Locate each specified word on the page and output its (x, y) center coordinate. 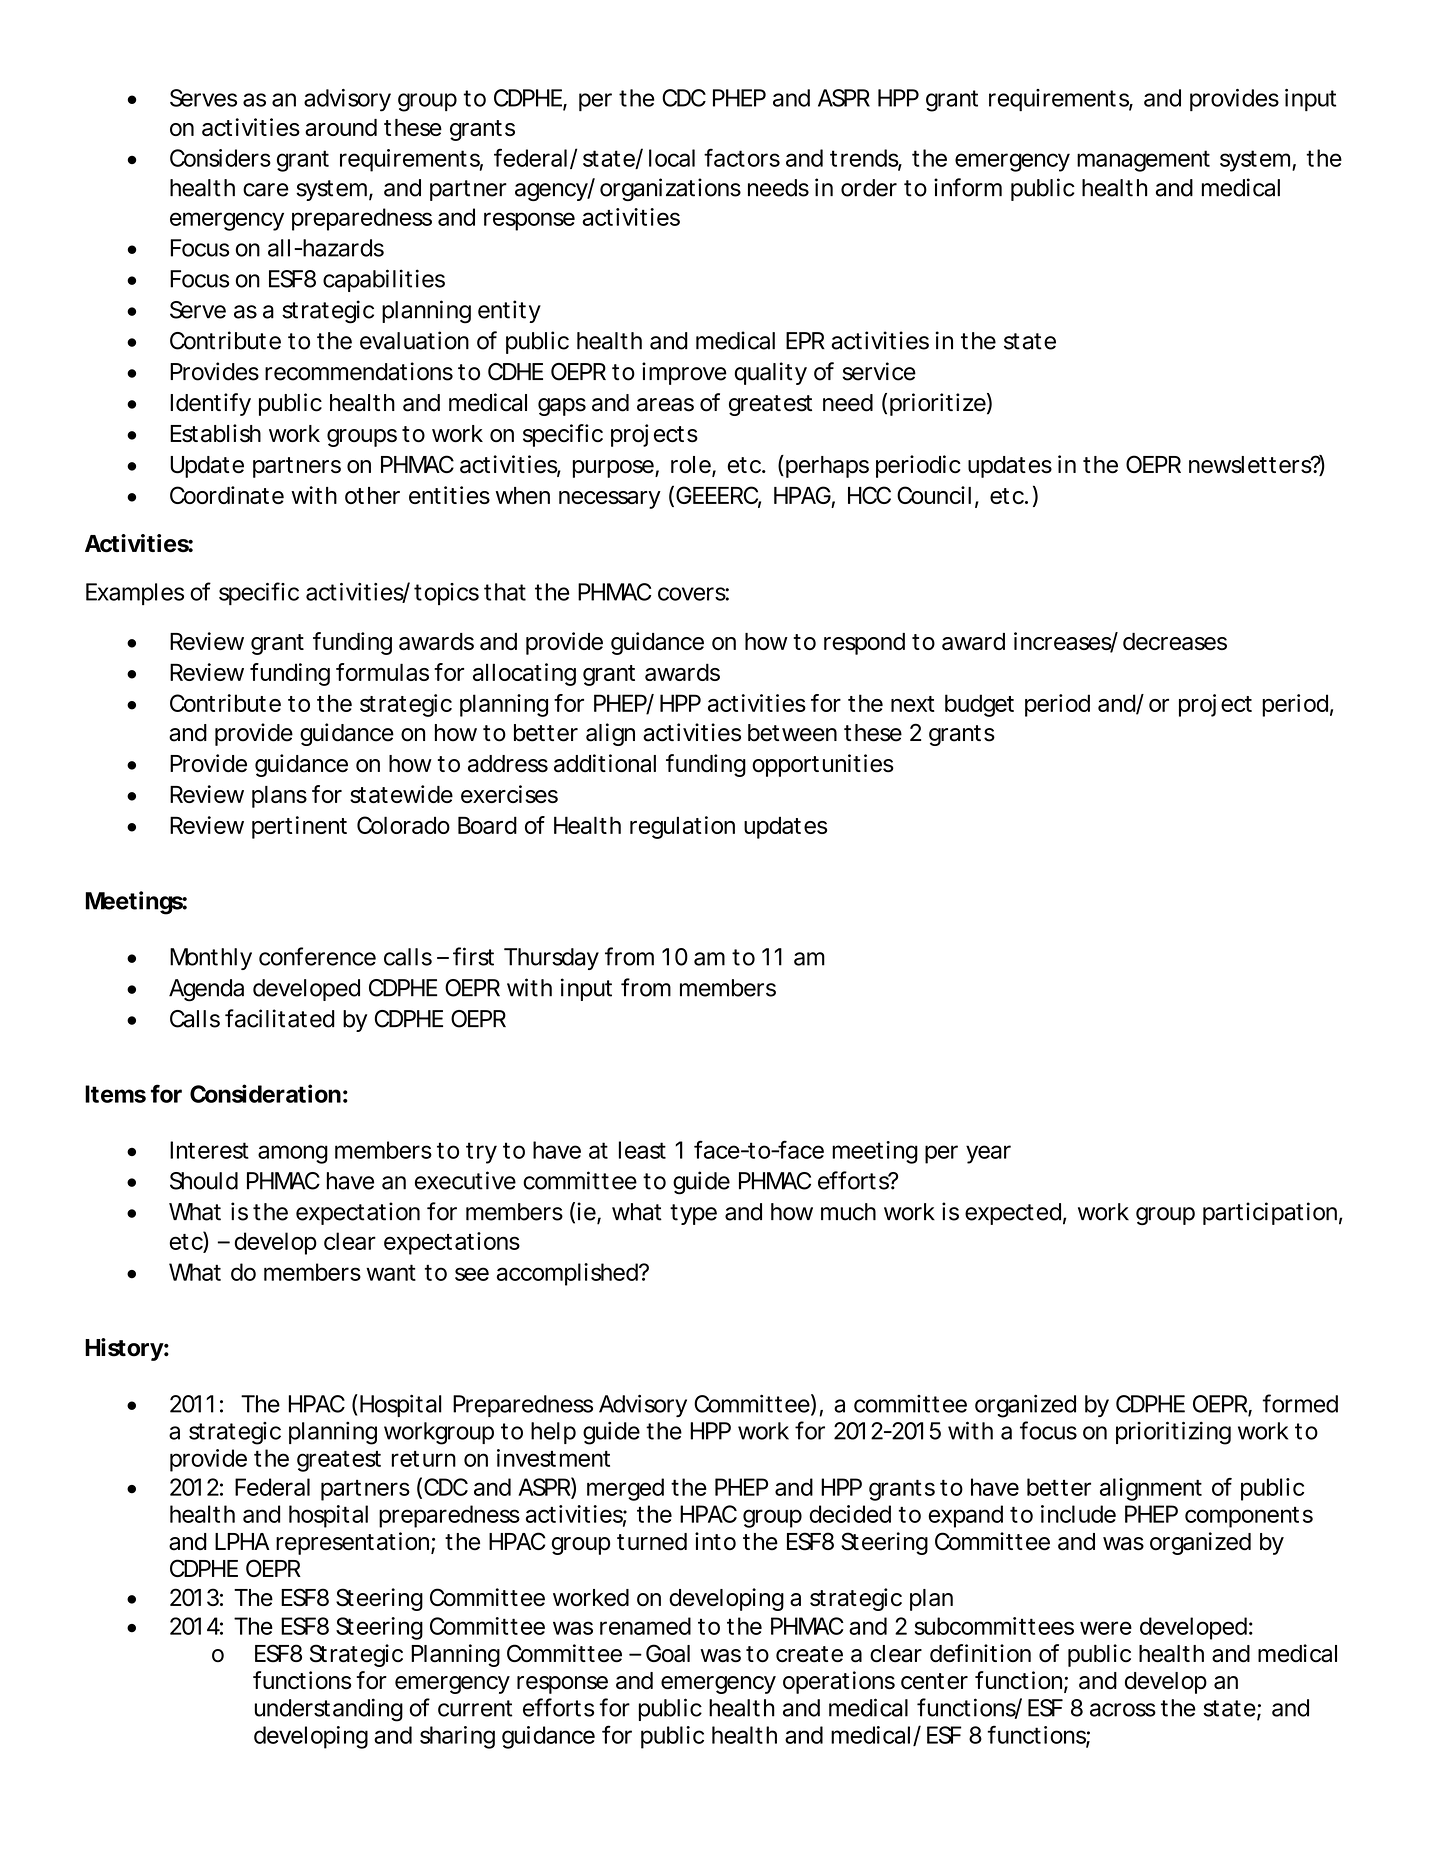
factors (742, 157)
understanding (329, 1710)
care (266, 190)
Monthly (211, 959)
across (1123, 1710)
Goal (668, 1653)
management (1143, 161)
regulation (682, 827)
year (988, 1154)
